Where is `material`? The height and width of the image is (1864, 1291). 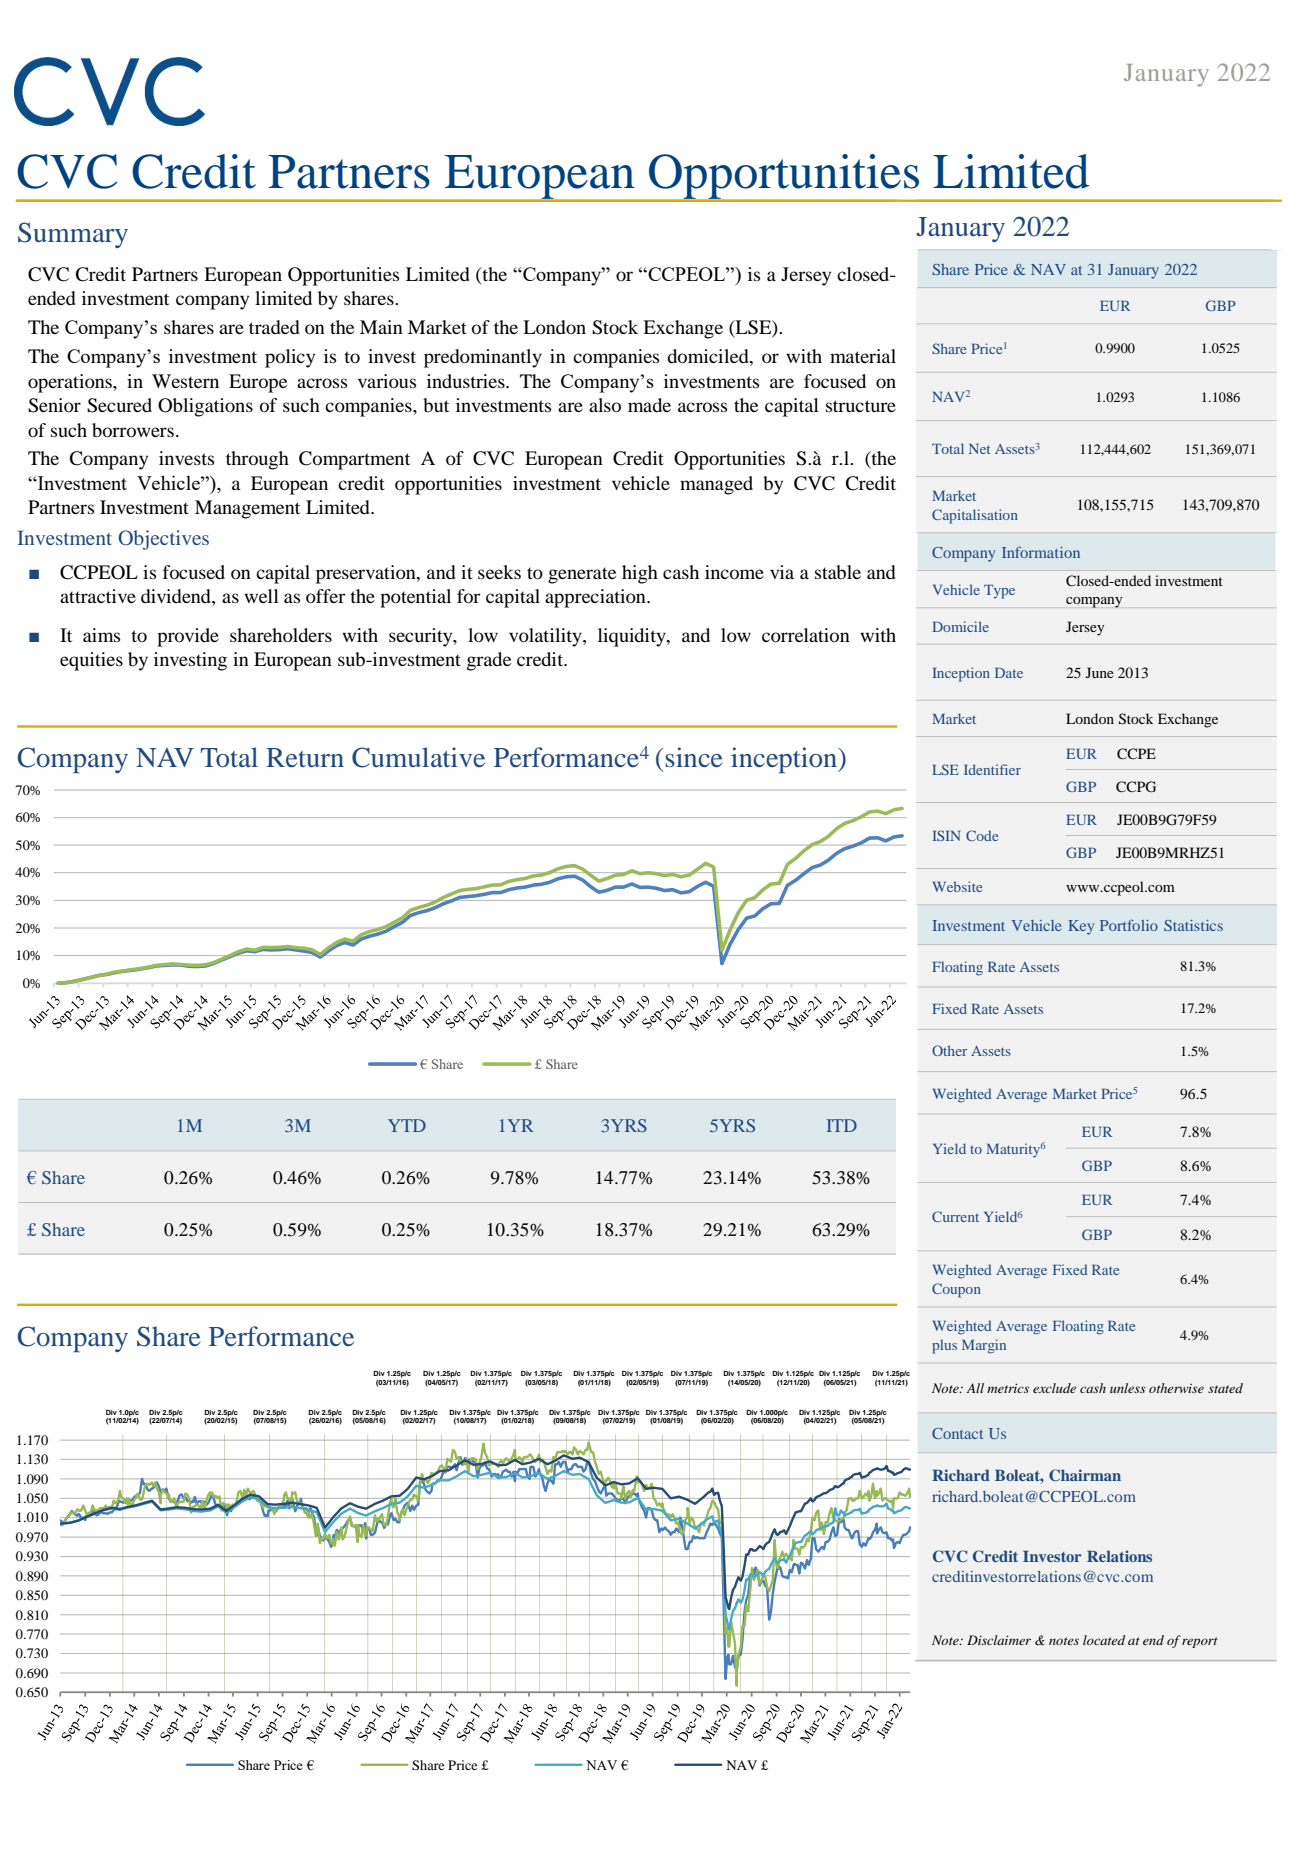
material is located at coordinates (863, 356).
